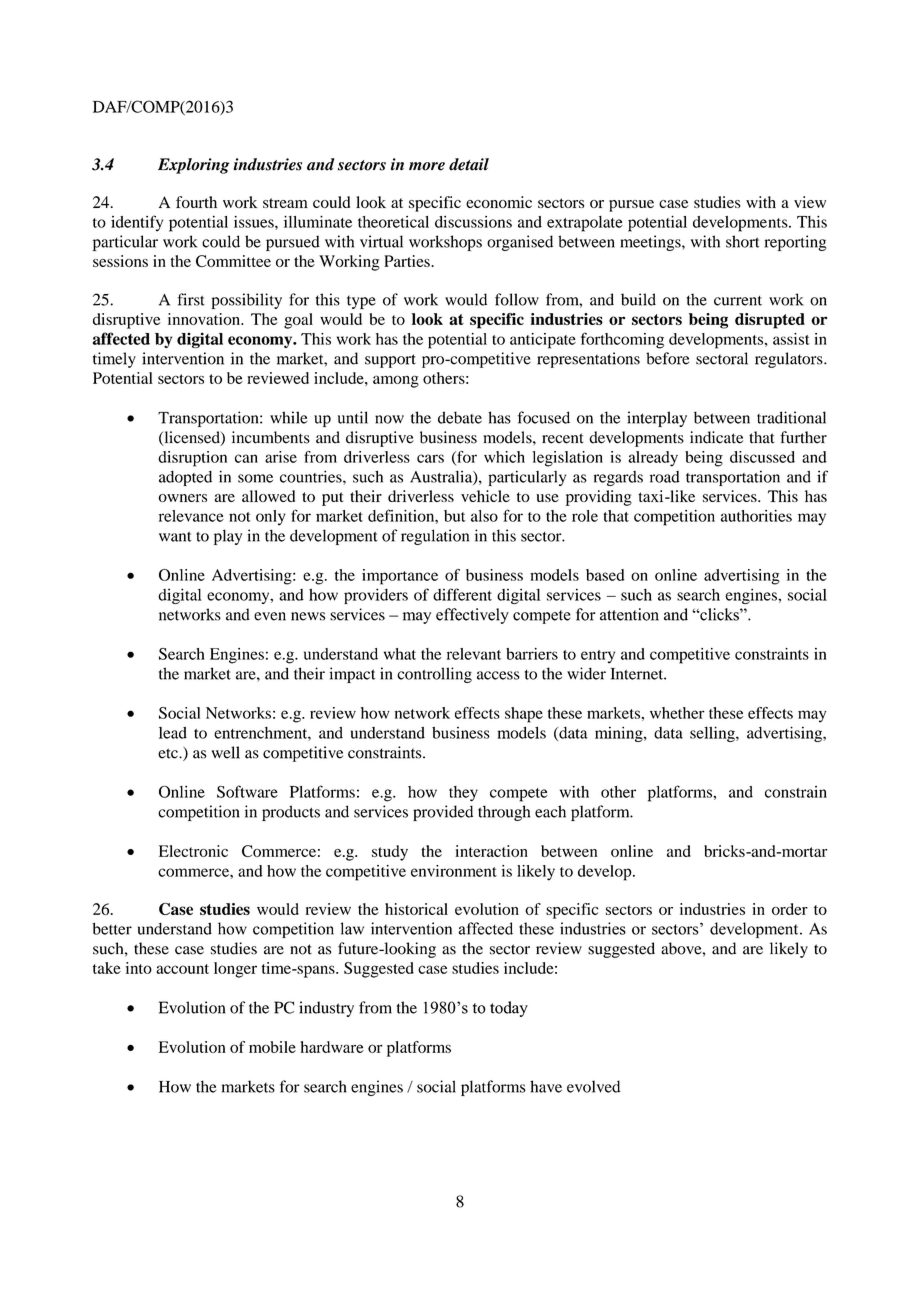  Describe the element at coordinates (272, 1047) in the document. I see `mobile` at that location.
